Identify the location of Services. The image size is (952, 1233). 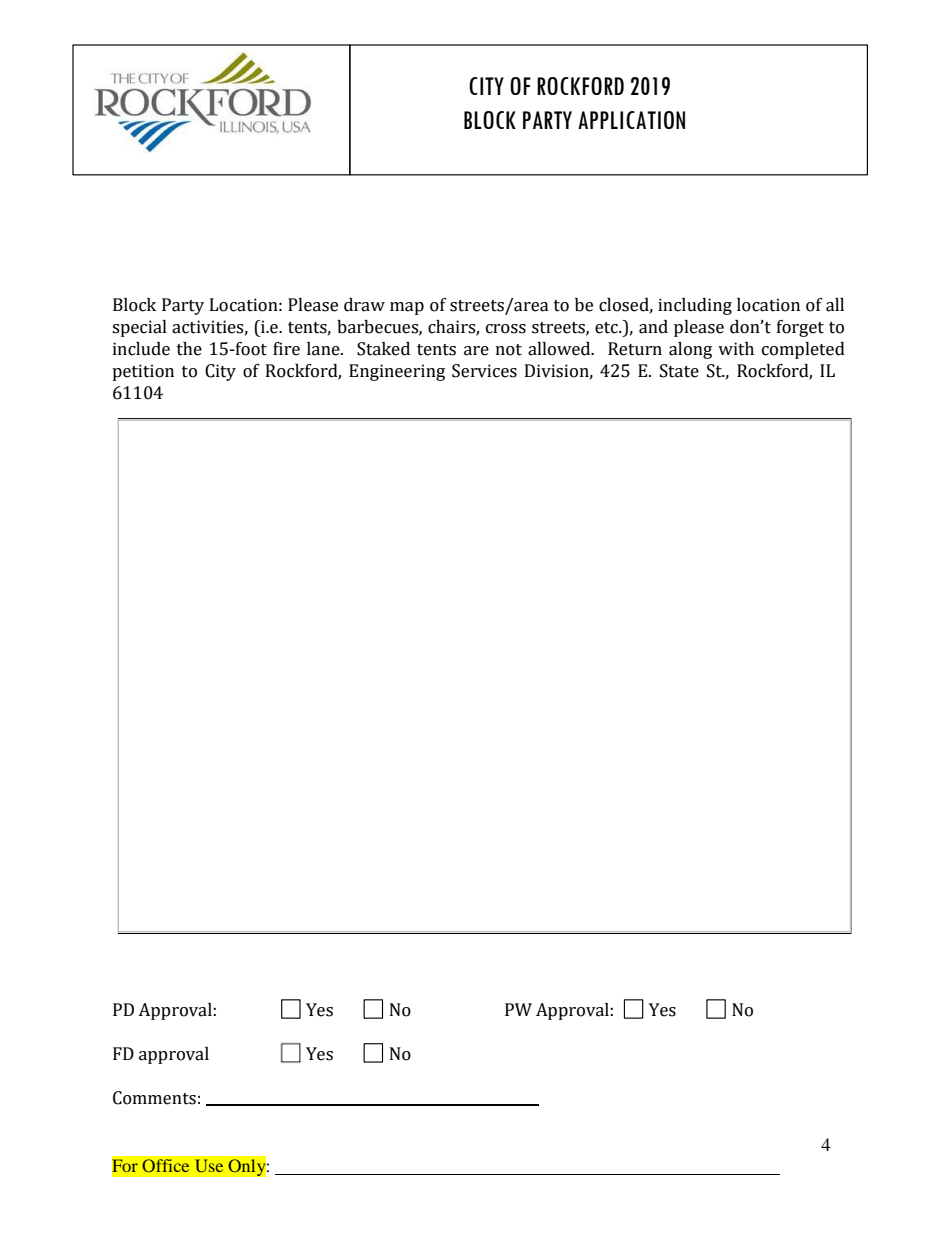
(484, 371).
